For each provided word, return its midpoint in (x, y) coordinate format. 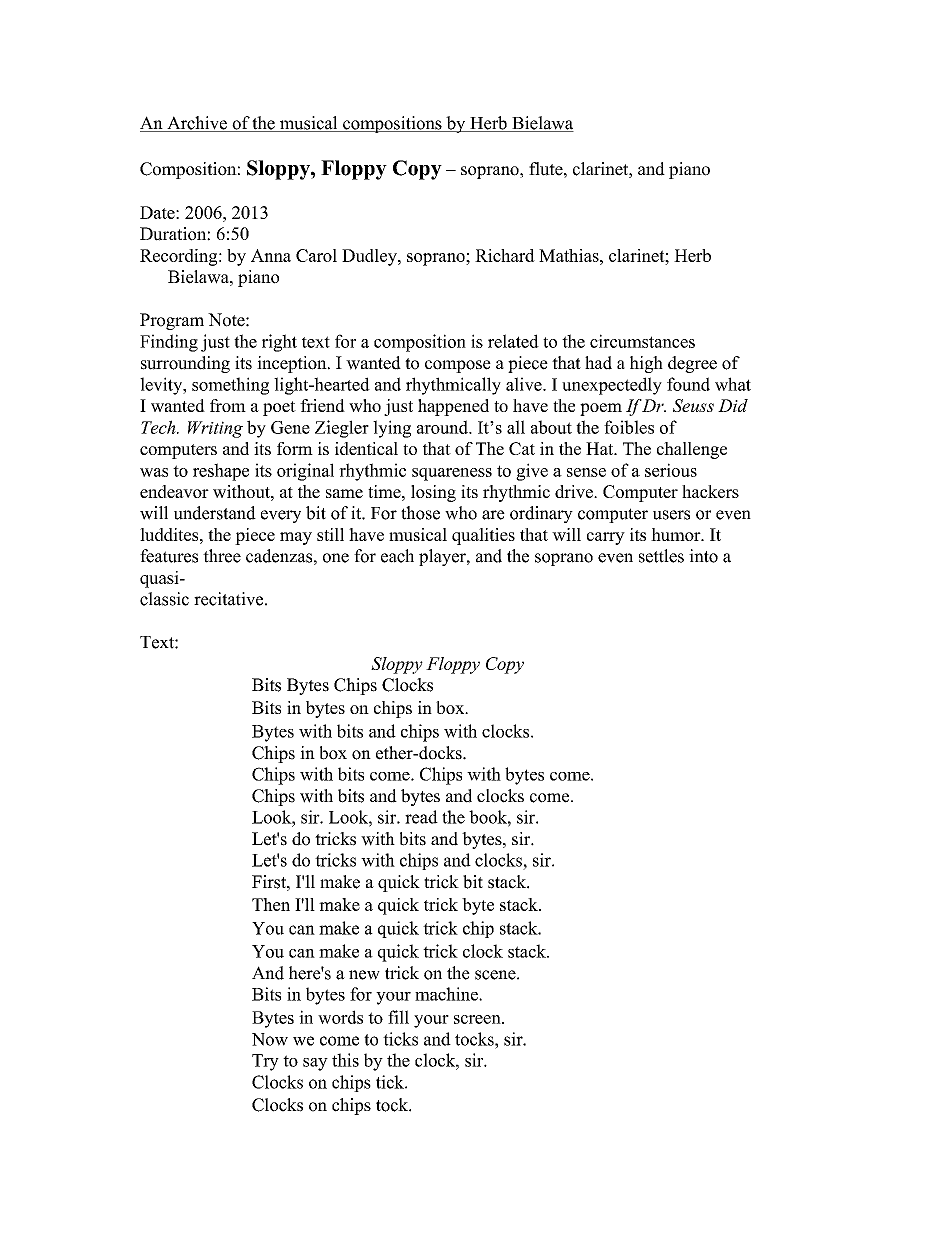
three (222, 556)
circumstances (642, 341)
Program (172, 321)
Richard (505, 255)
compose (458, 366)
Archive (197, 124)
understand (215, 513)
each (397, 556)
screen (478, 1019)
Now (270, 1039)
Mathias (570, 255)
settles (661, 556)
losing (433, 493)
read (421, 817)
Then (271, 904)
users (671, 515)
